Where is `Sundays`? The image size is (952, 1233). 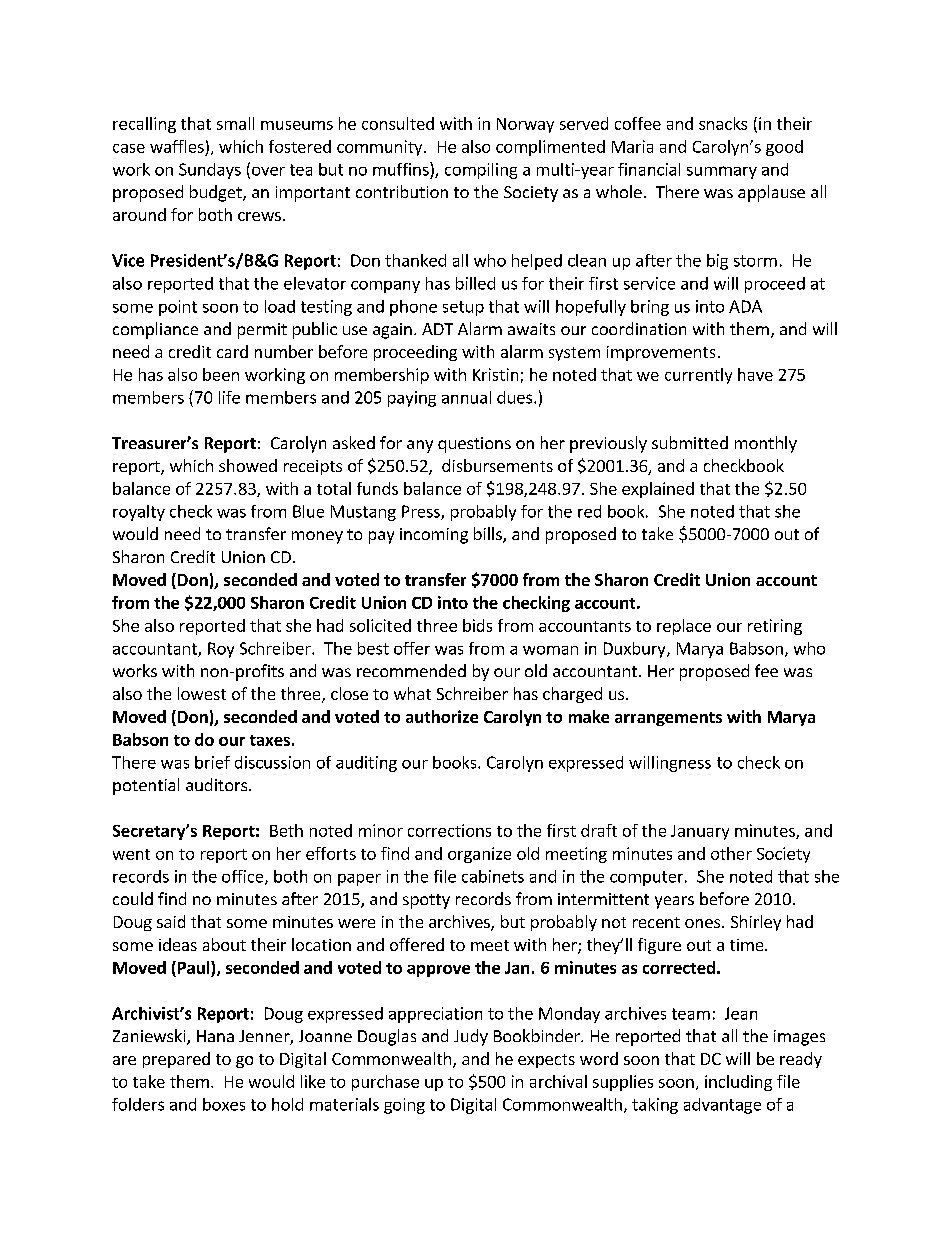
Sundays is located at coordinates (210, 171).
